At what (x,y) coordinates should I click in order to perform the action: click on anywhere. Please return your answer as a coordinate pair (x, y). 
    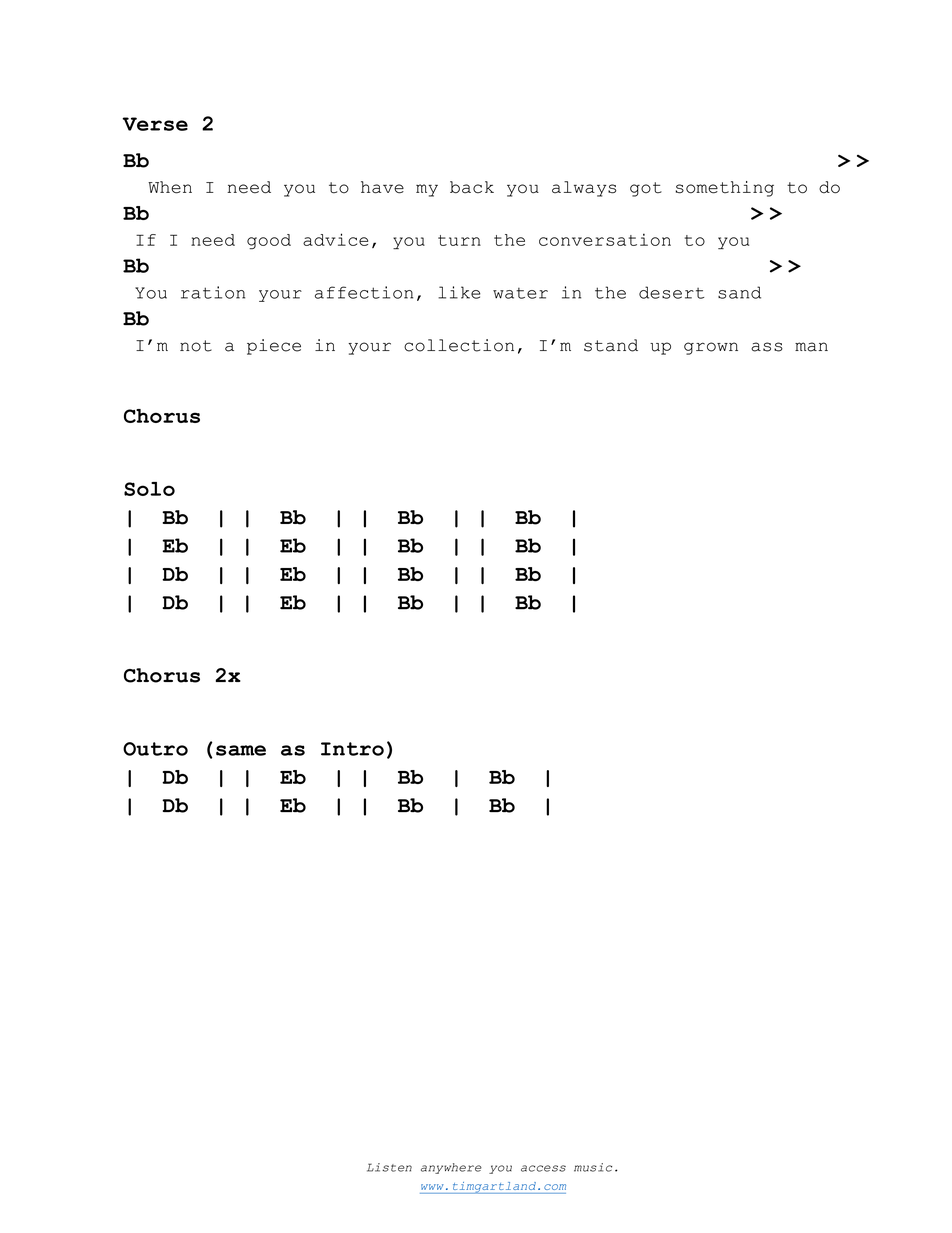
    Looking at the image, I should click on (451, 1168).
